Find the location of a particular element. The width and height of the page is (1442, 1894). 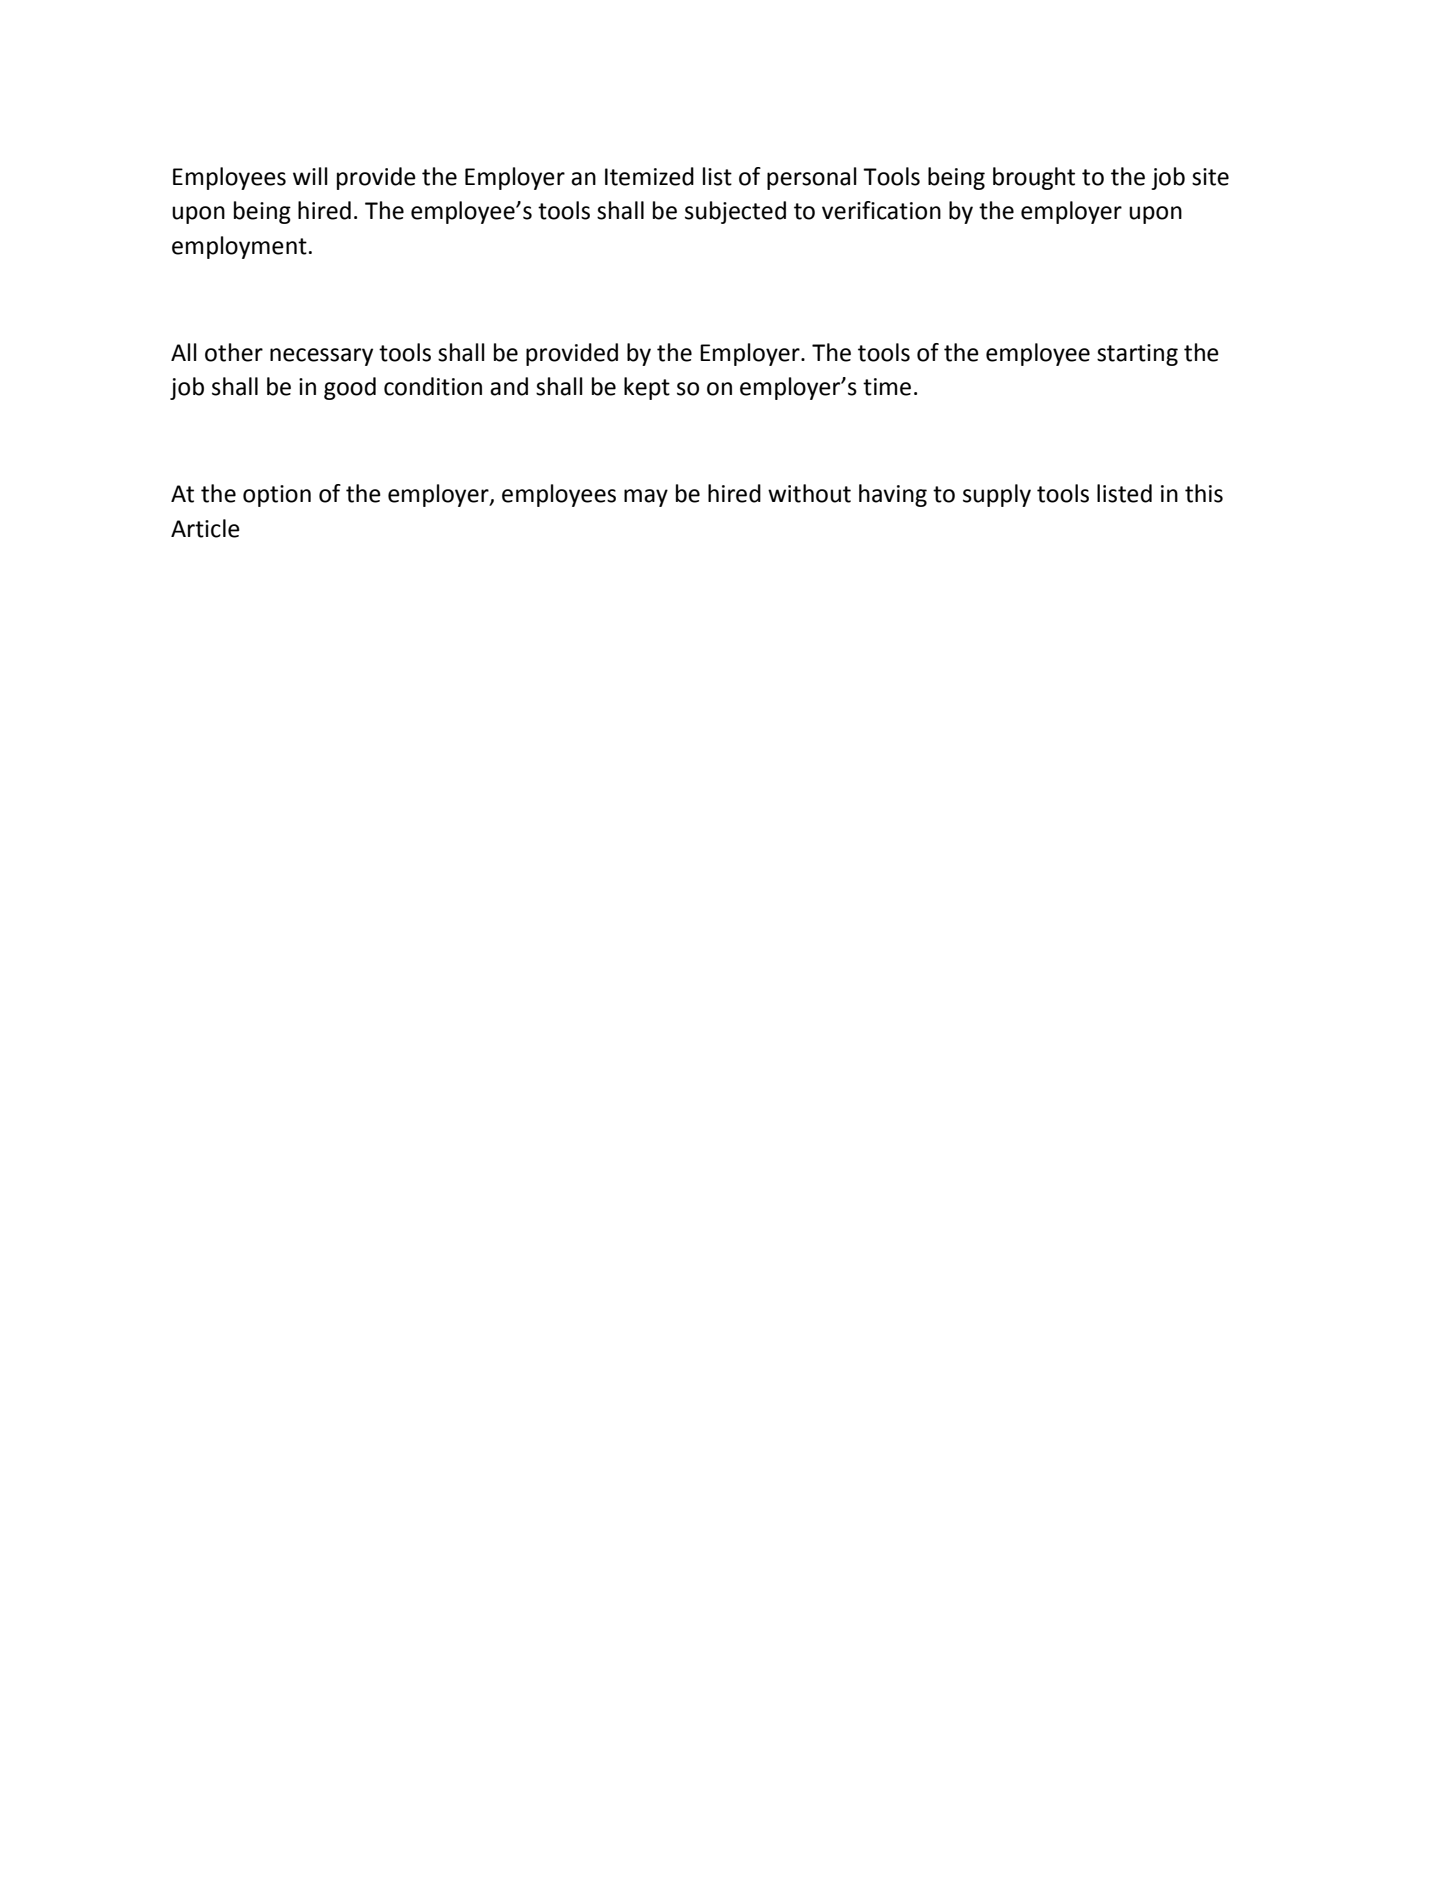

subjected is located at coordinates (735, 212).
